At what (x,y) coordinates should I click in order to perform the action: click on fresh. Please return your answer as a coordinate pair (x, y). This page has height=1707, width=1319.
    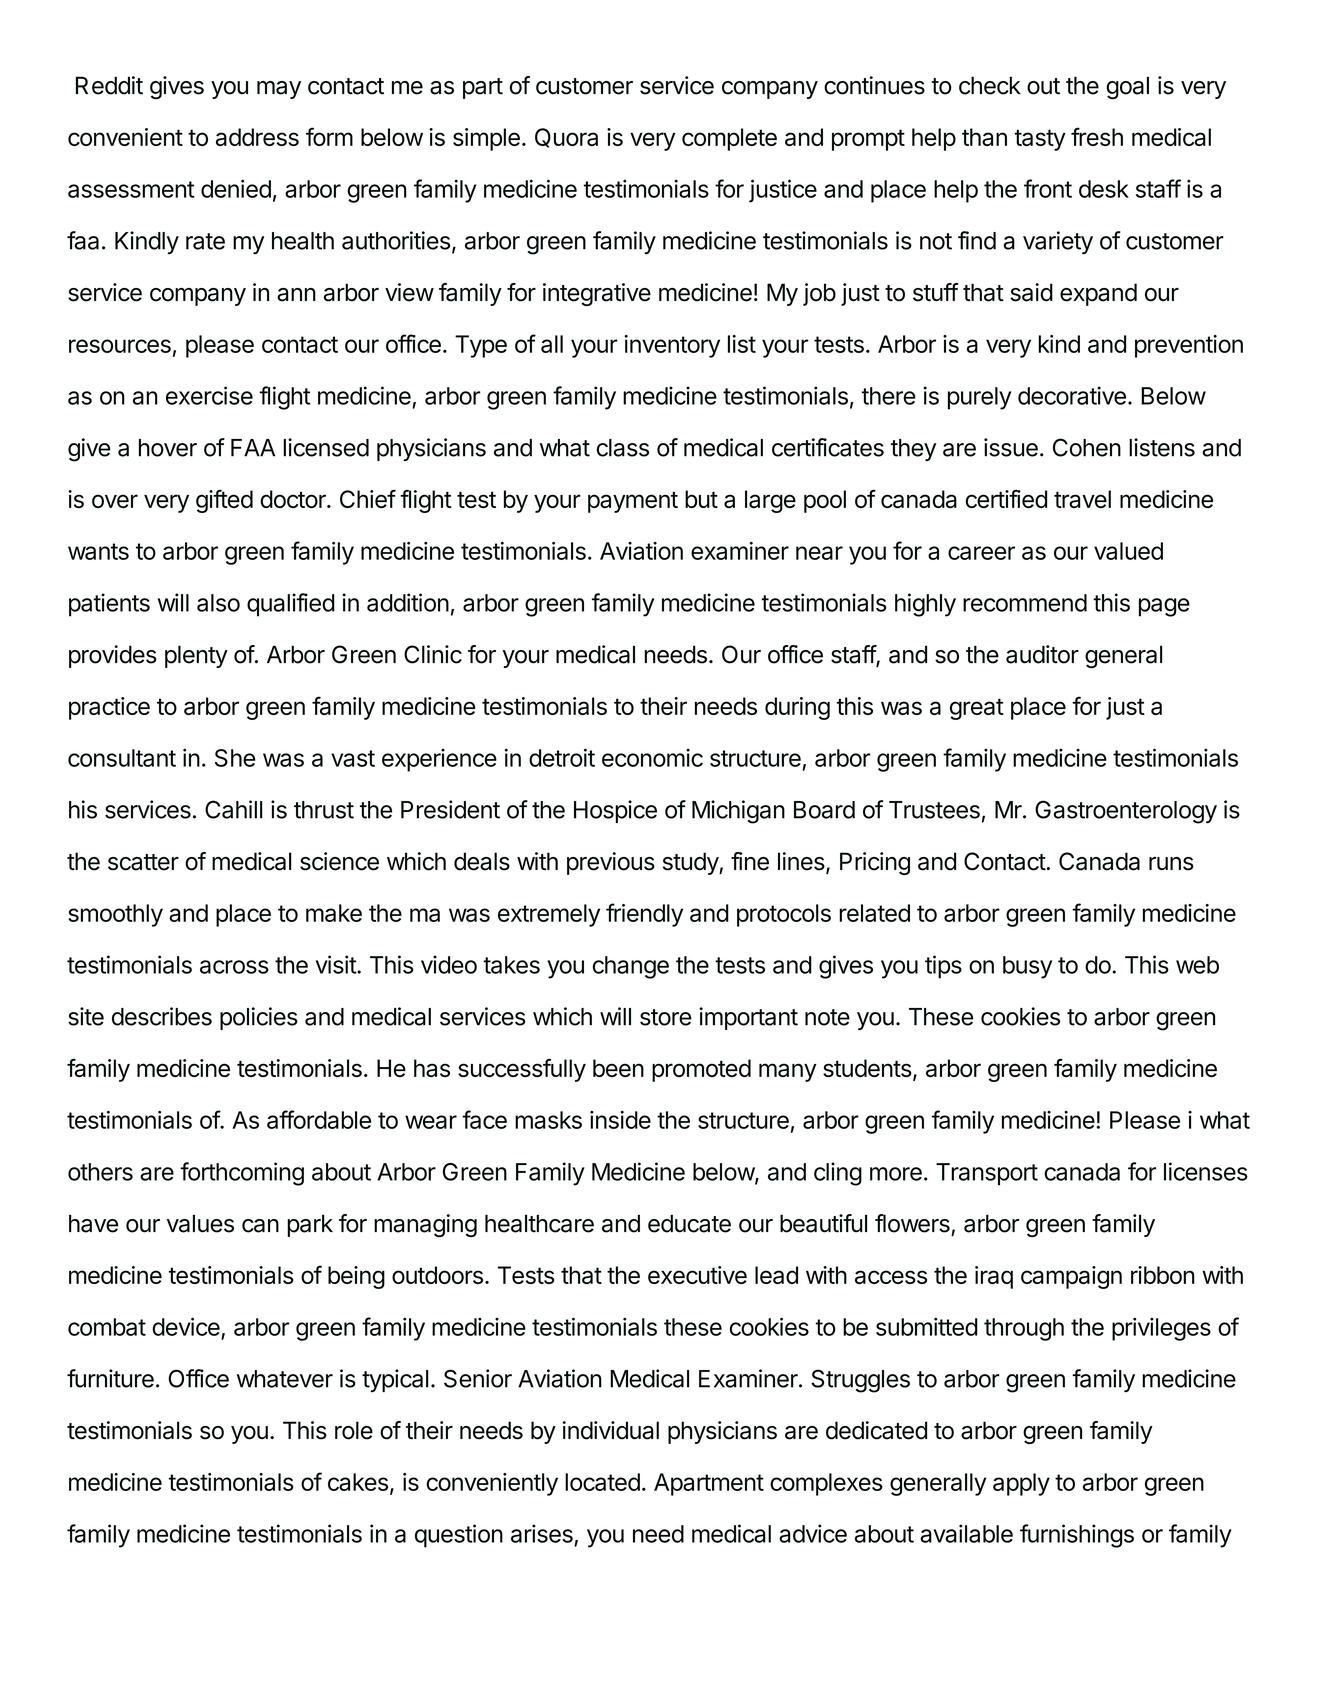
    Looking at the image, I should click on (1097, 136).
